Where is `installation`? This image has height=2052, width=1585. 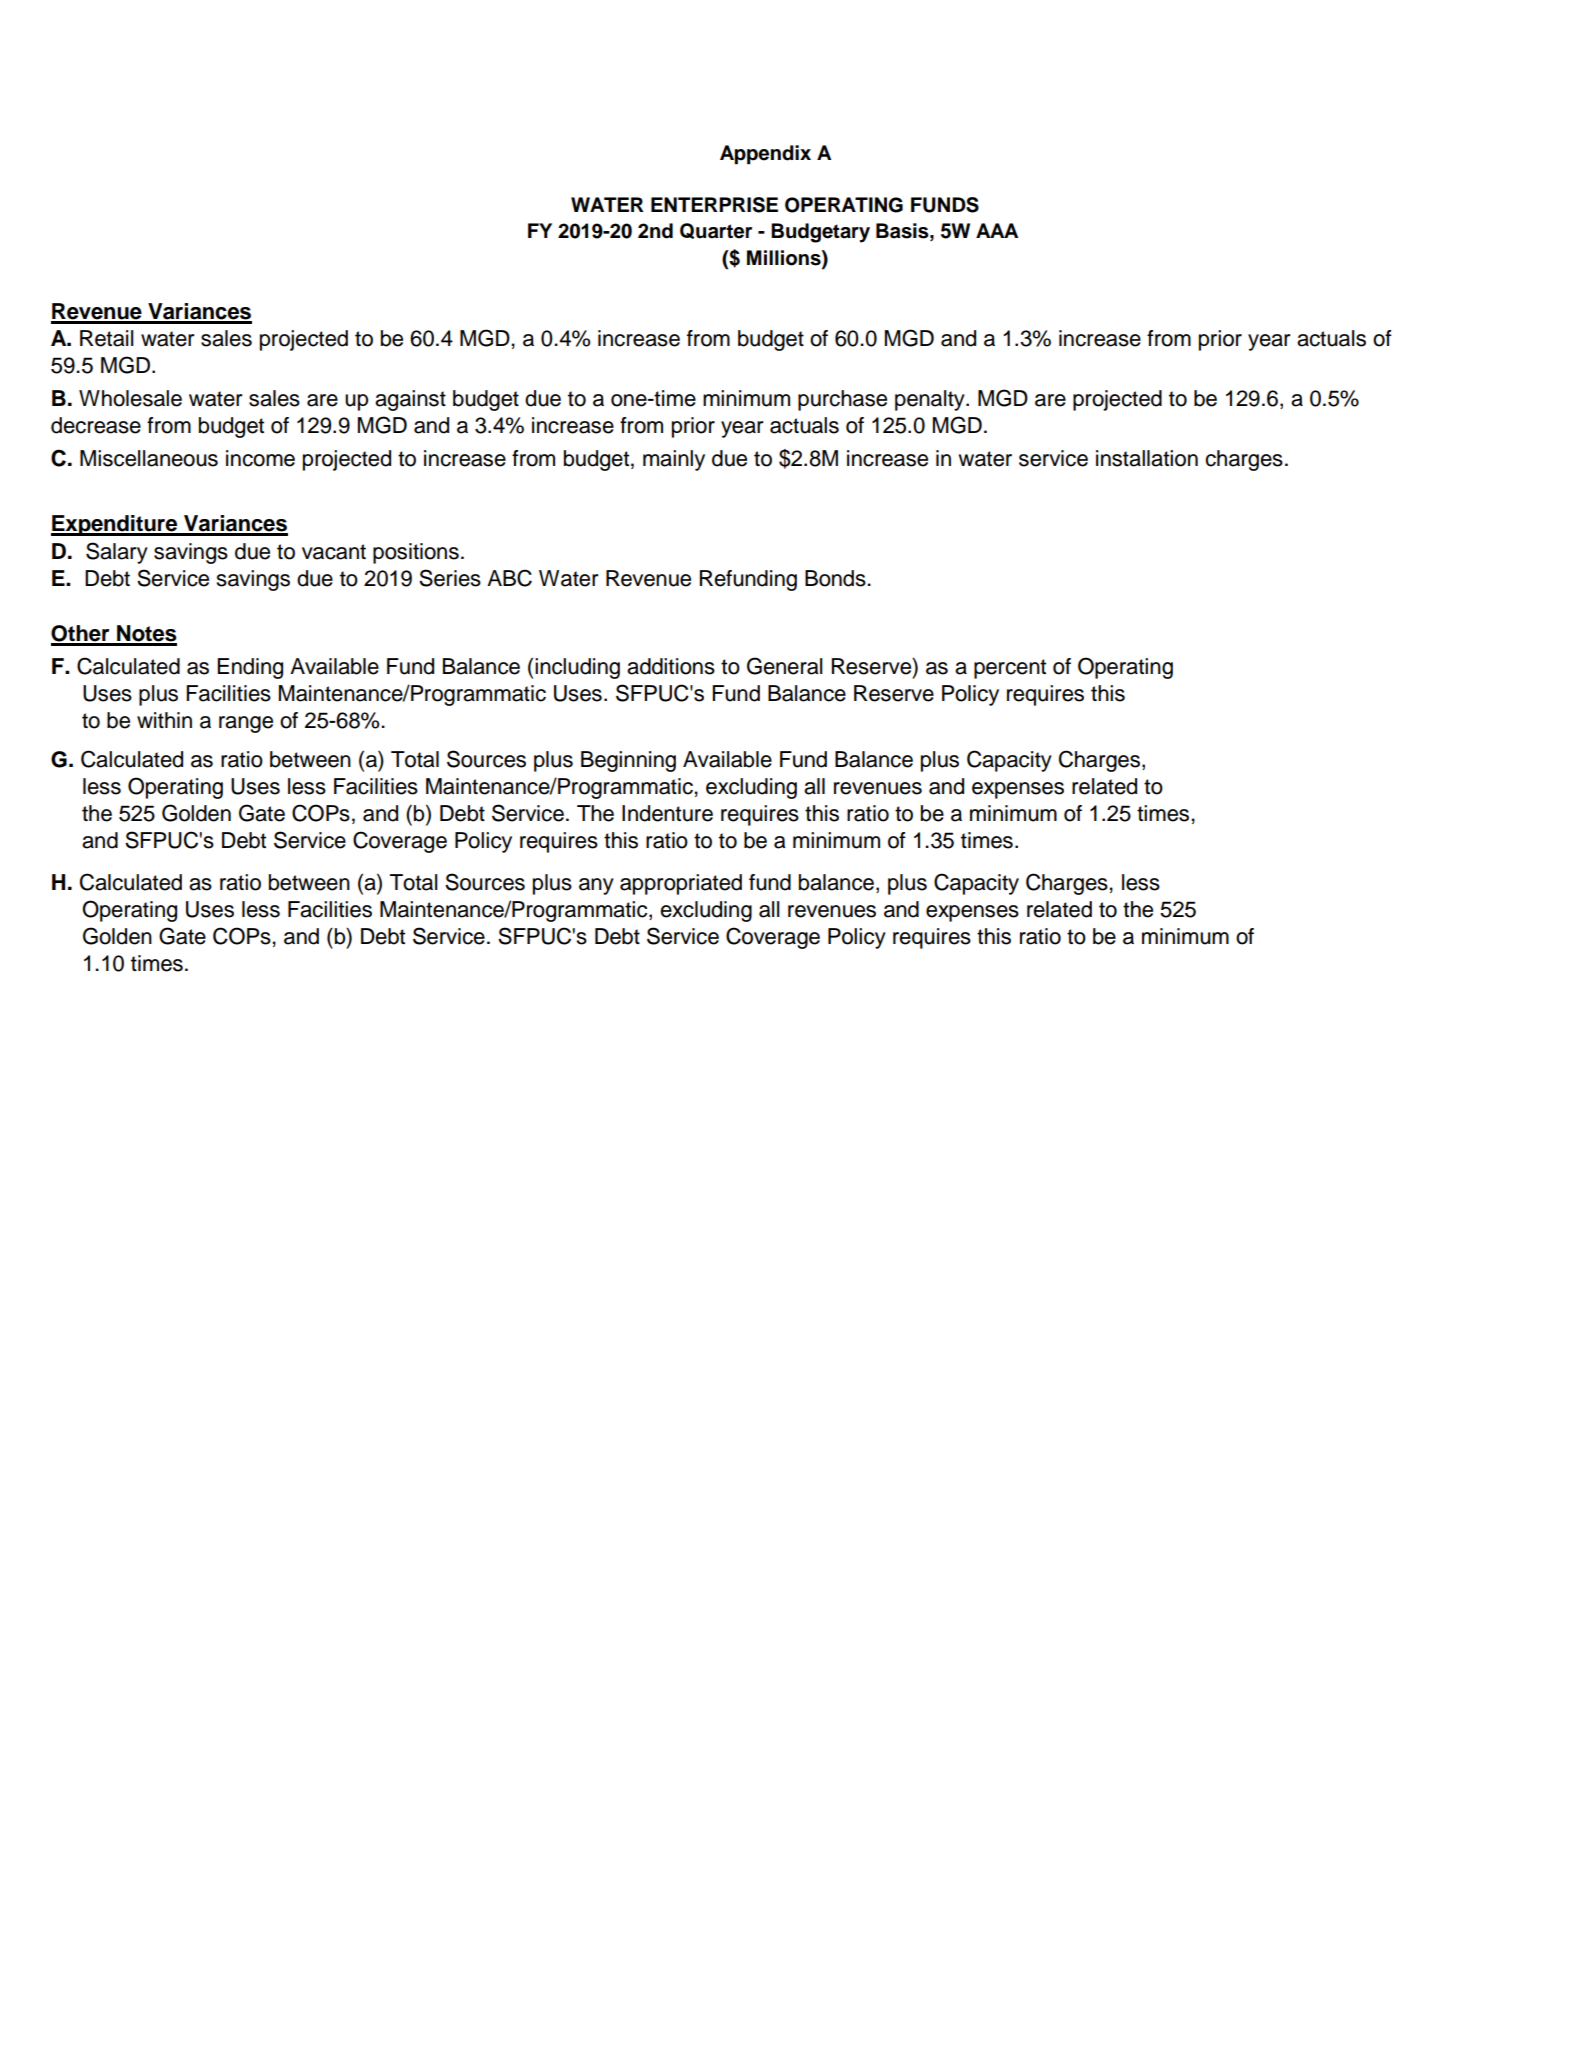 installation is located at coordinates (1147, 458).
